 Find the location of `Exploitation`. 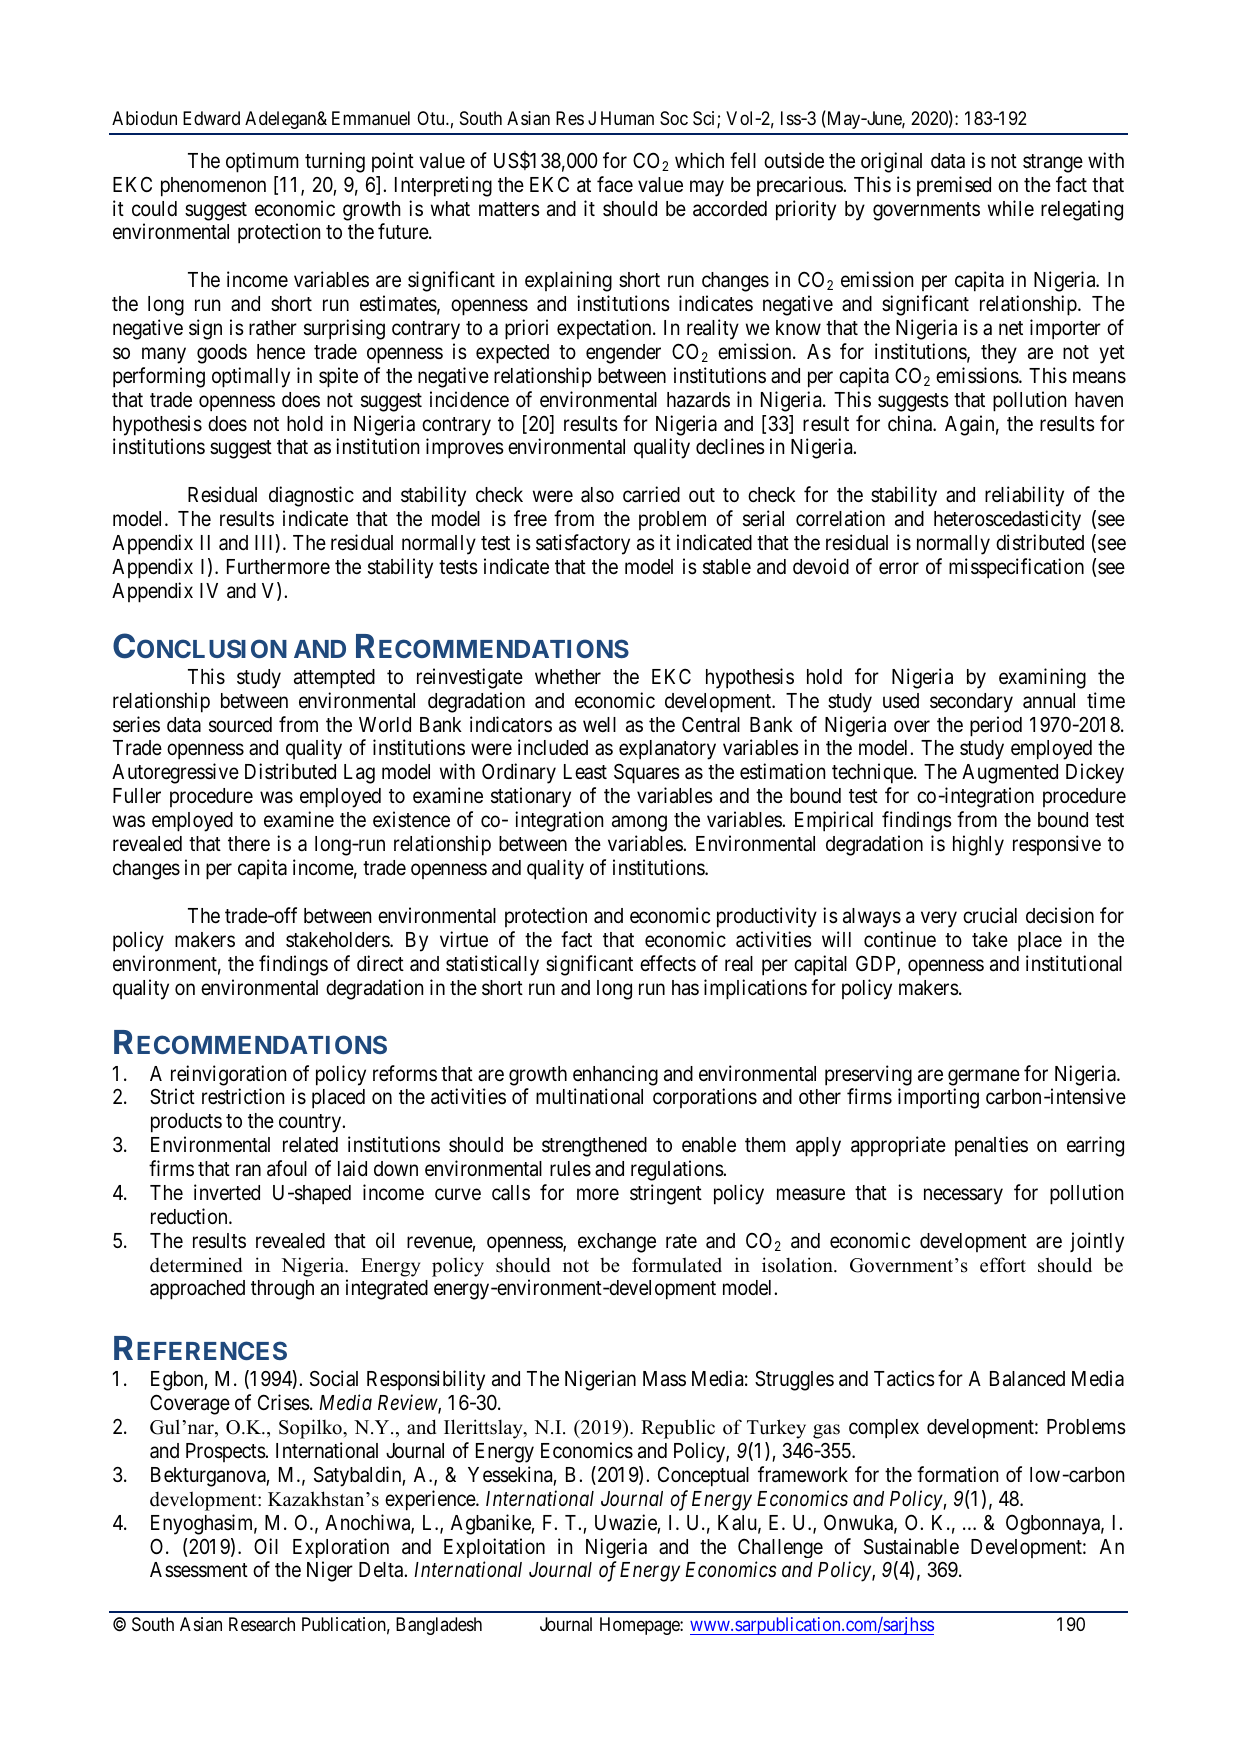

Exploitation is located at coordinates (494, 1548).
